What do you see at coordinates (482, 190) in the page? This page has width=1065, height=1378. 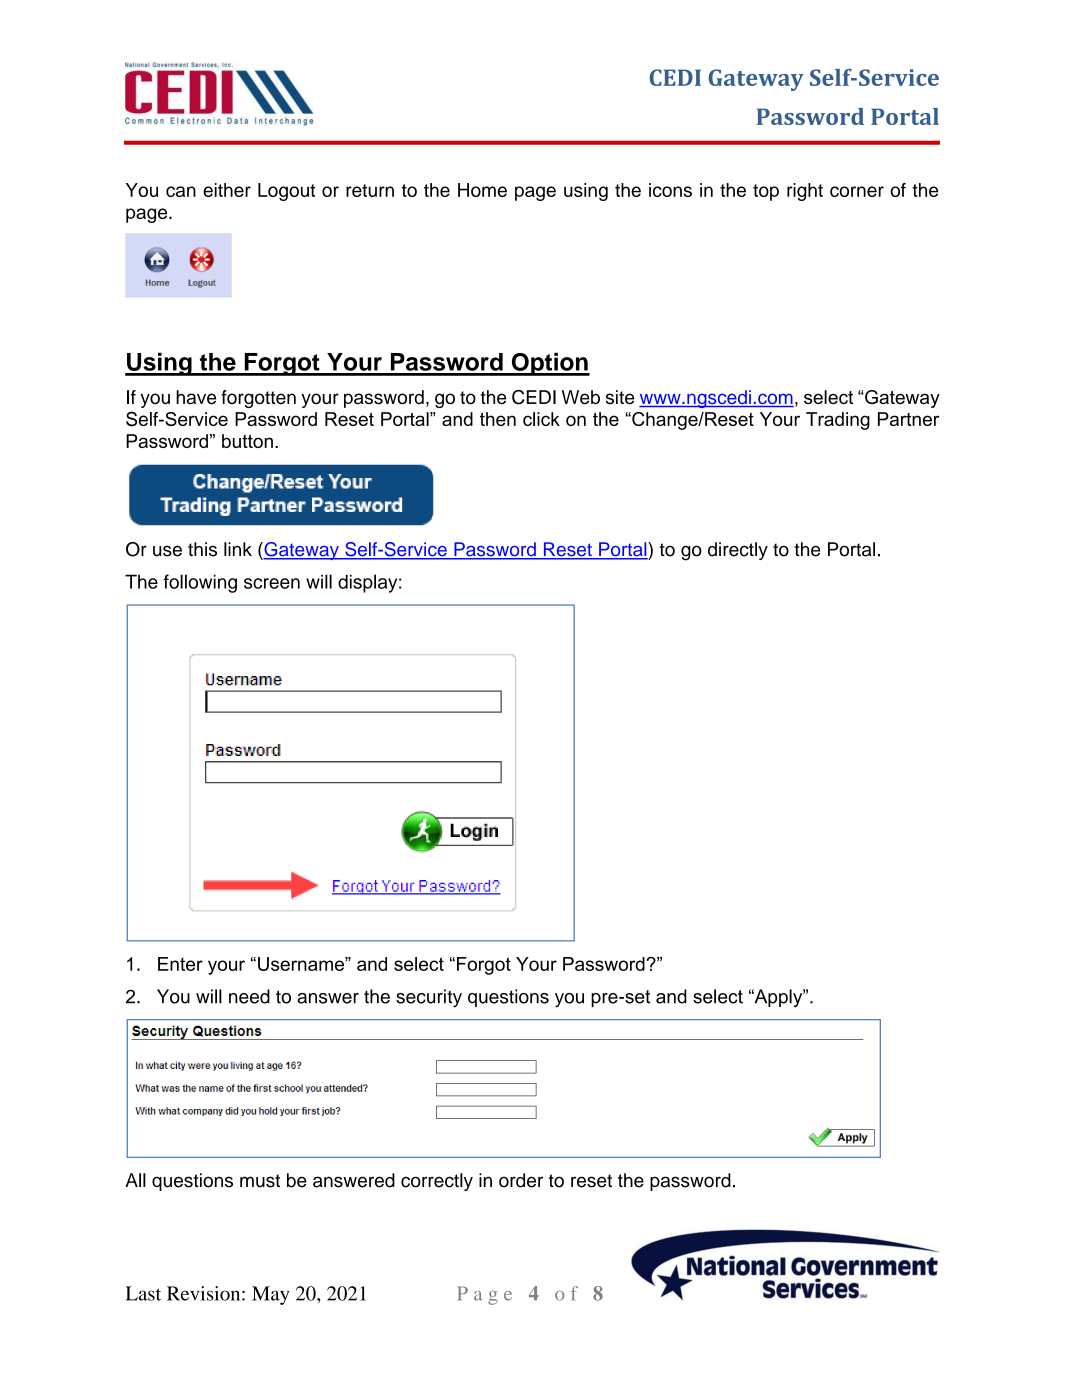 I see `Home` at bounding box center [482, 190].
